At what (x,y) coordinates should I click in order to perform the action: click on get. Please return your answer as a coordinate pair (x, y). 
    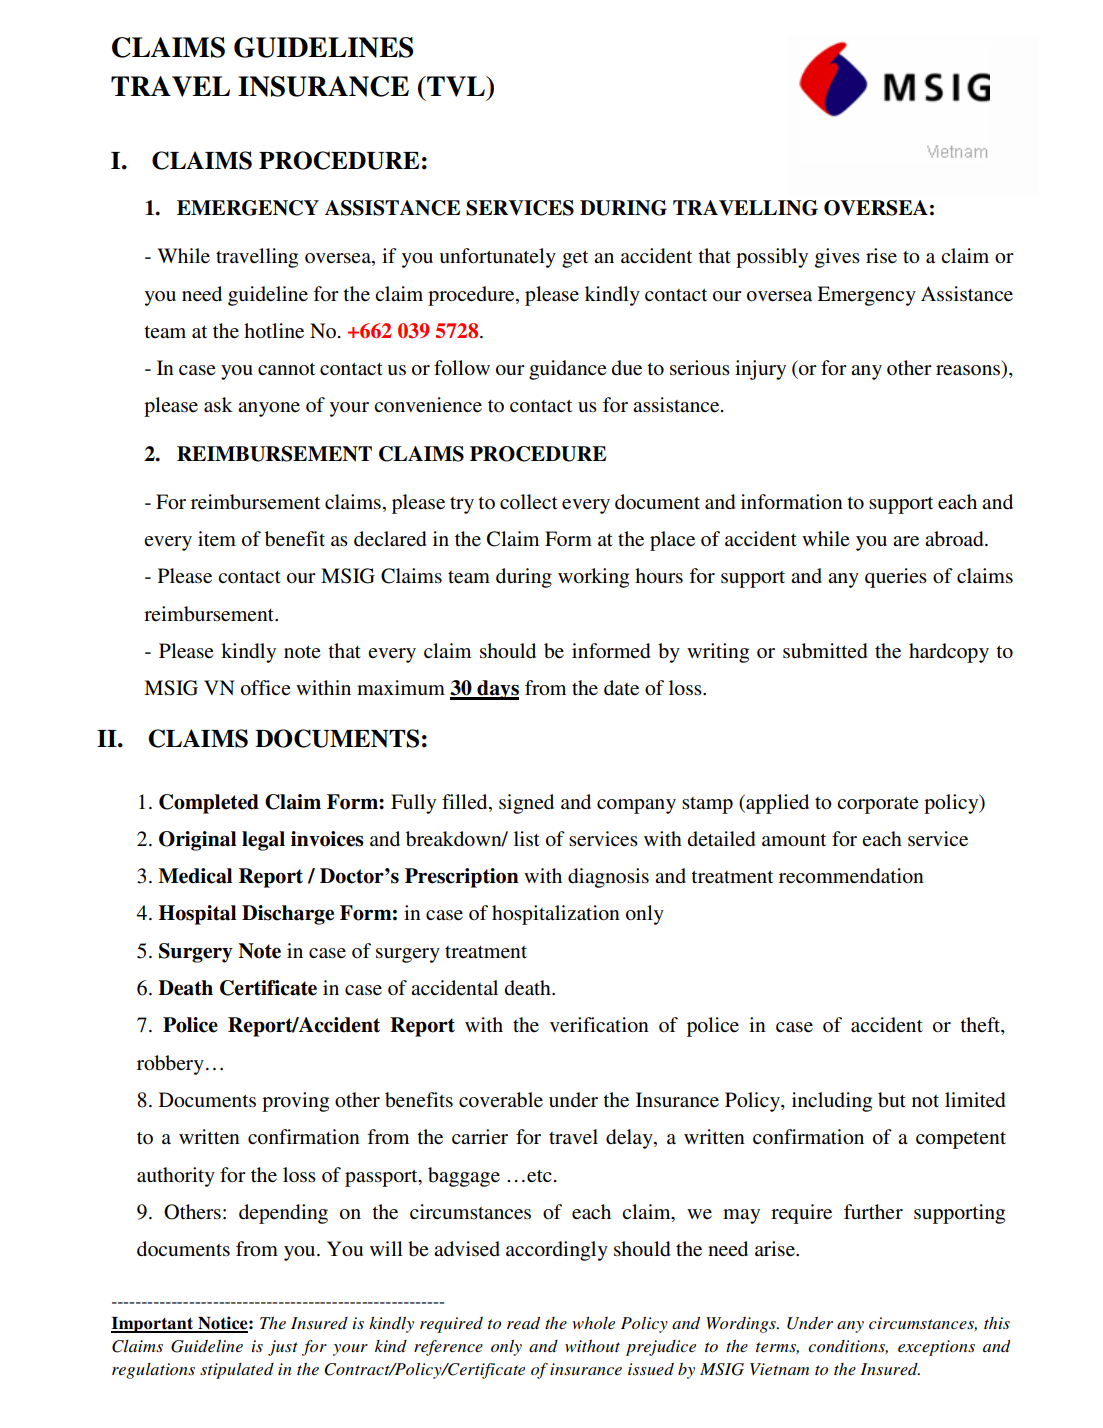
    Looking at the image, I should click on (575, 259).
